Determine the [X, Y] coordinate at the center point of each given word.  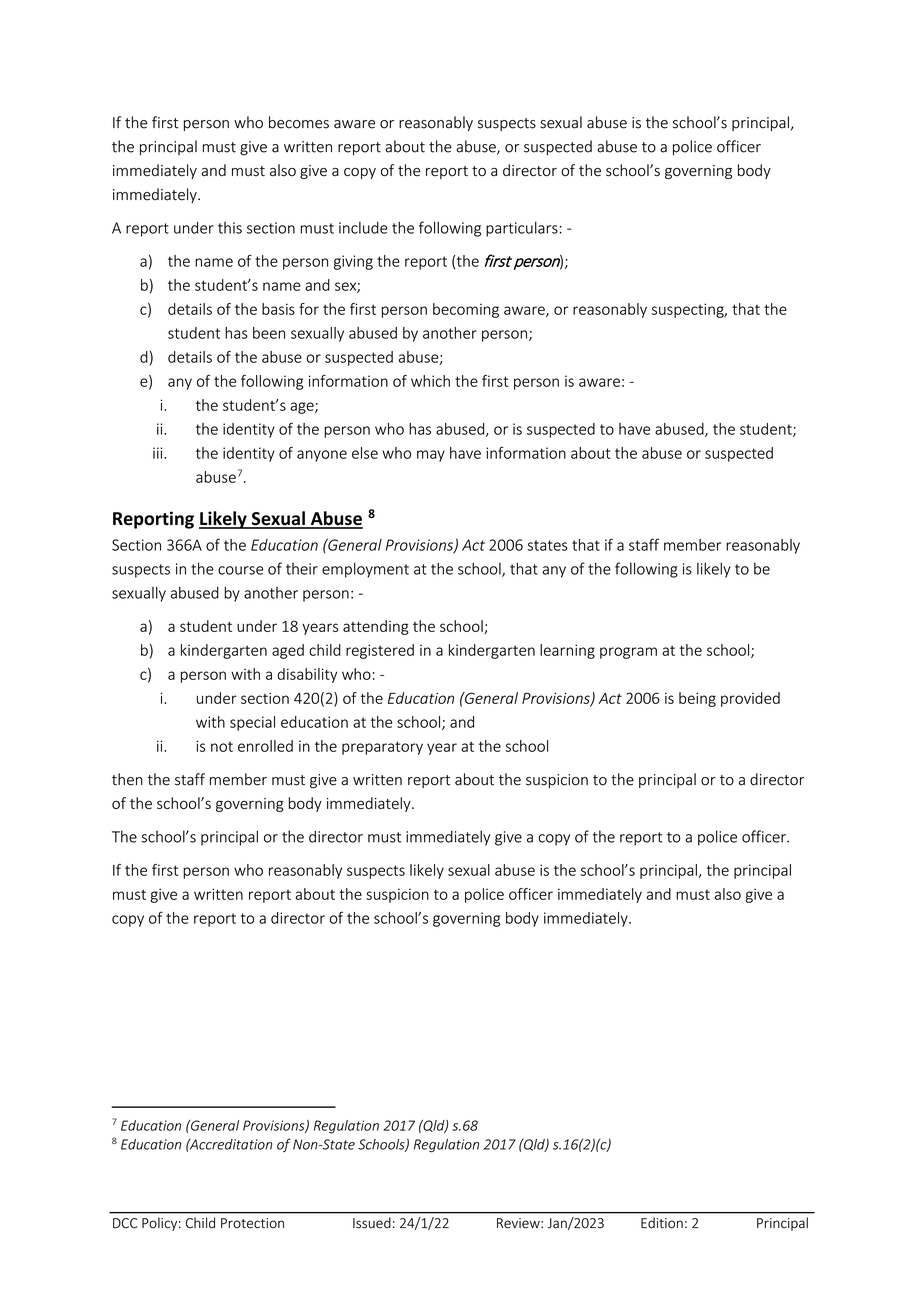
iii [159, 453]
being [697, 699]
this [230, 228]
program [628, 653]
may [431, 456]
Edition [662, 1223]
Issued [372, 1223]
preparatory [382, 748]
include [363, 228]
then [127, 779]
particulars [522, 229]
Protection [252, 1223]
